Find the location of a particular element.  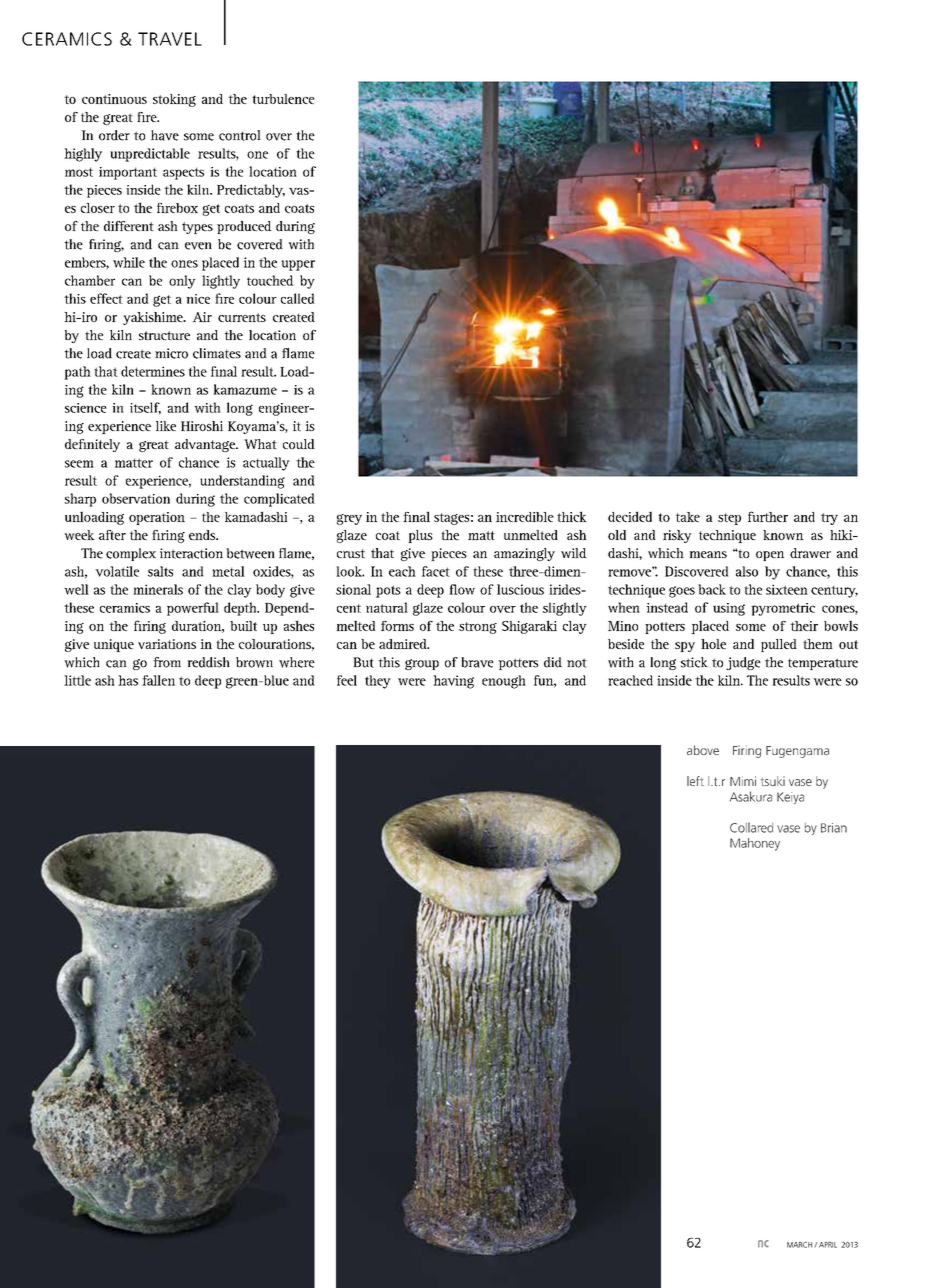

stoking is located at coordinates (174, 100).
